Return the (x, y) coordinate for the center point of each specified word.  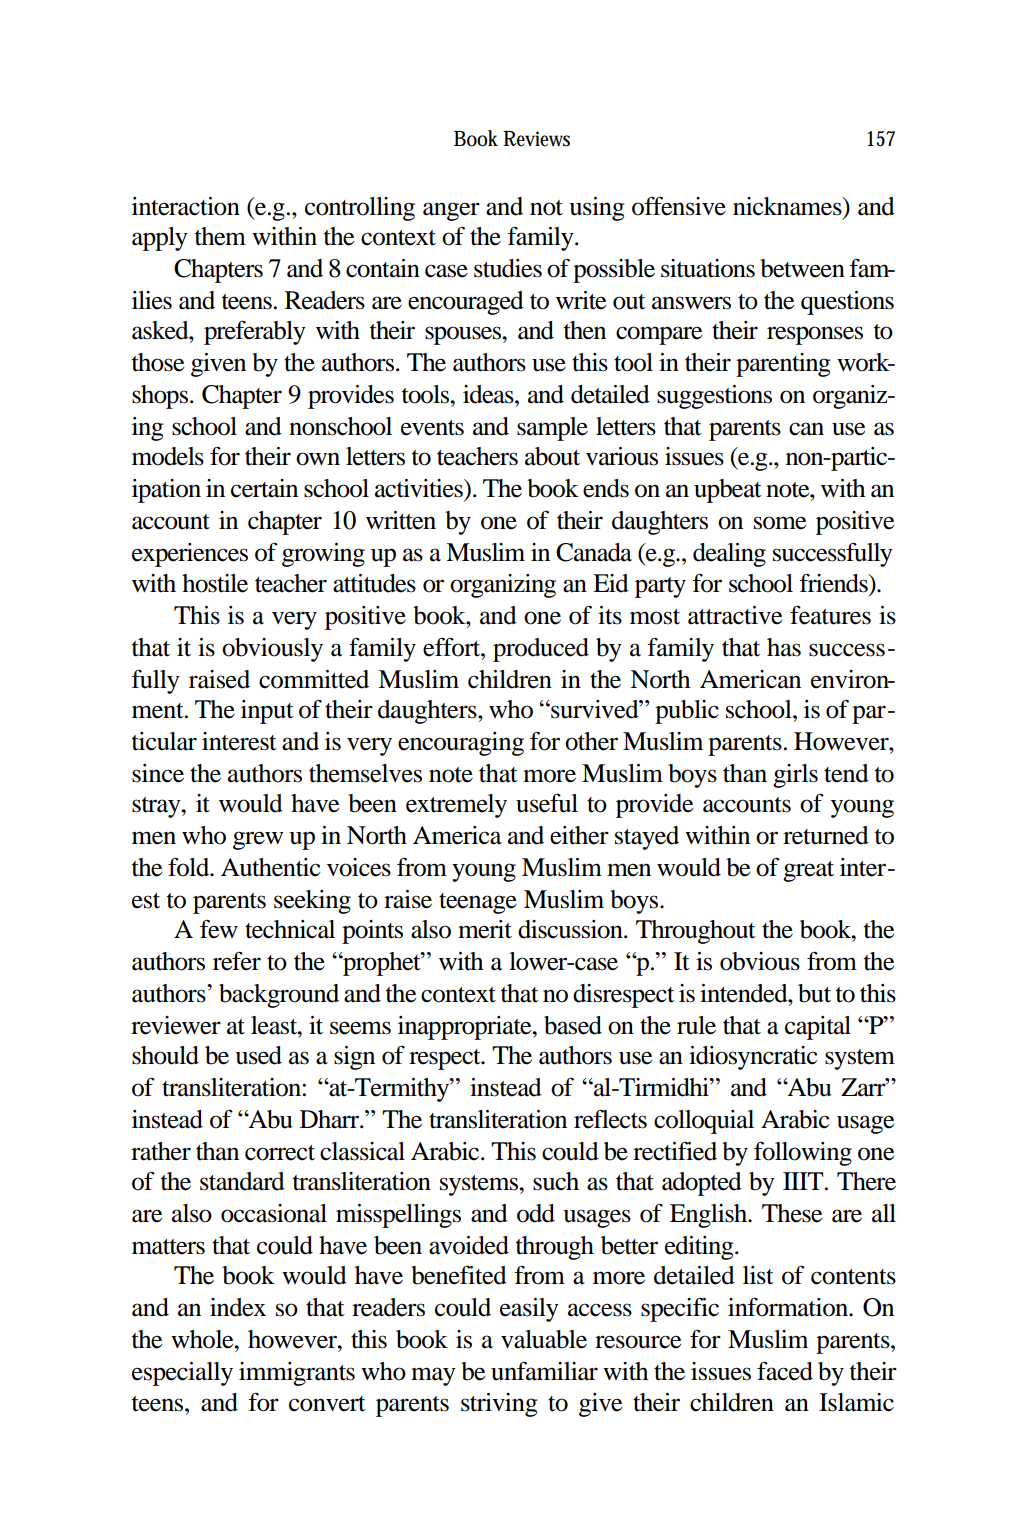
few (219, 929)
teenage (478, 903)
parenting (783, 365)
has (784, 647)
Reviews (536, 139)
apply (160, 239)
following (803, 1154)
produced (541, 650)
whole (203, 1339)
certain (264, 488)
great (808, 871)
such (556, 1181)
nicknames (788, 206)
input (267, 712)
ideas (489, 394)
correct (280, 1153)
